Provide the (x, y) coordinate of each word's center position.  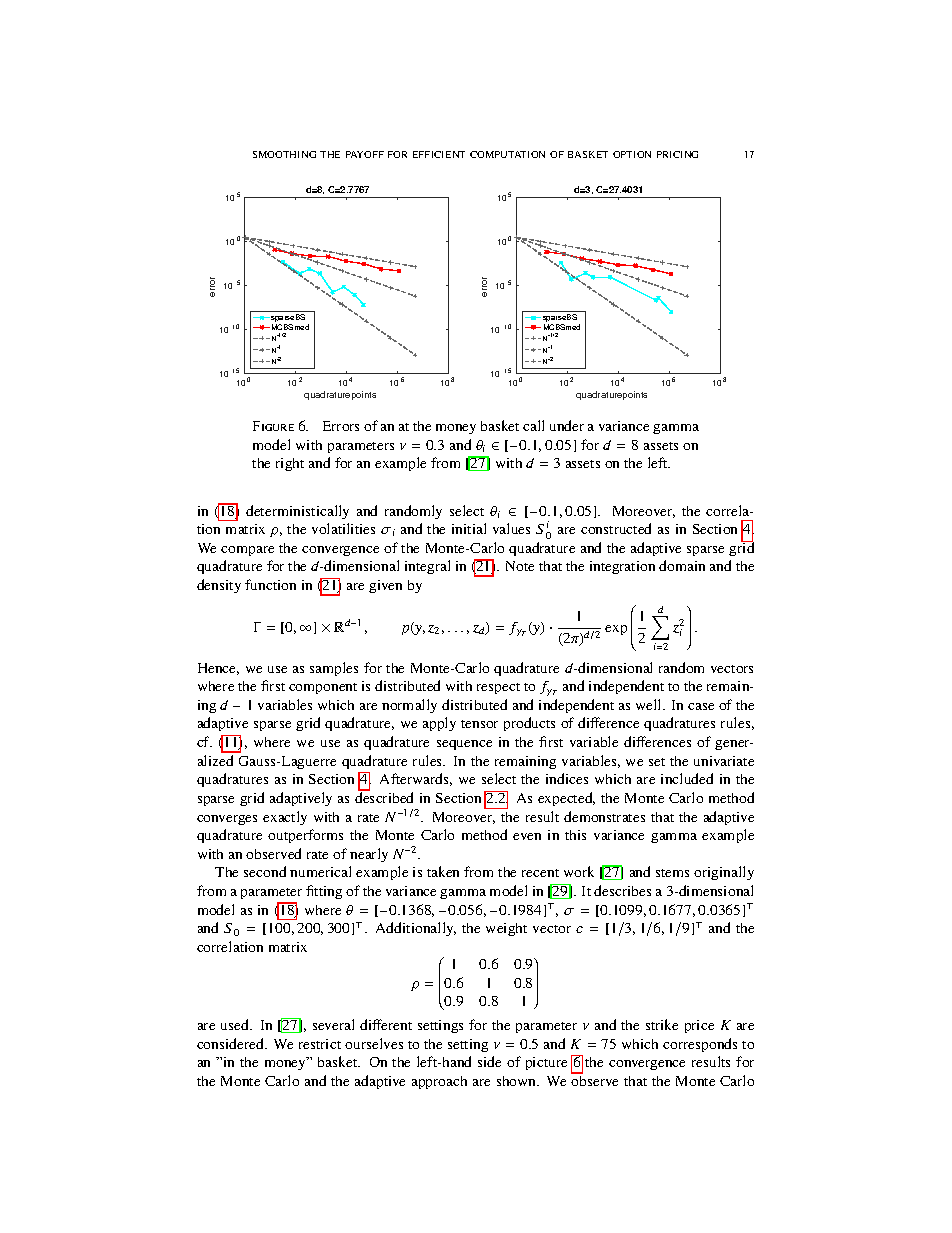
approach (439, 1082)
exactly (285, 818)
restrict (320, 1044)
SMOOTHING (284, 154)
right (290, 464)
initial (469, 528)
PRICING (677, 154)
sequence (464, 745)
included (687, 778)
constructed (616, 528)
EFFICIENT (439, 154)
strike (662, 1024)
